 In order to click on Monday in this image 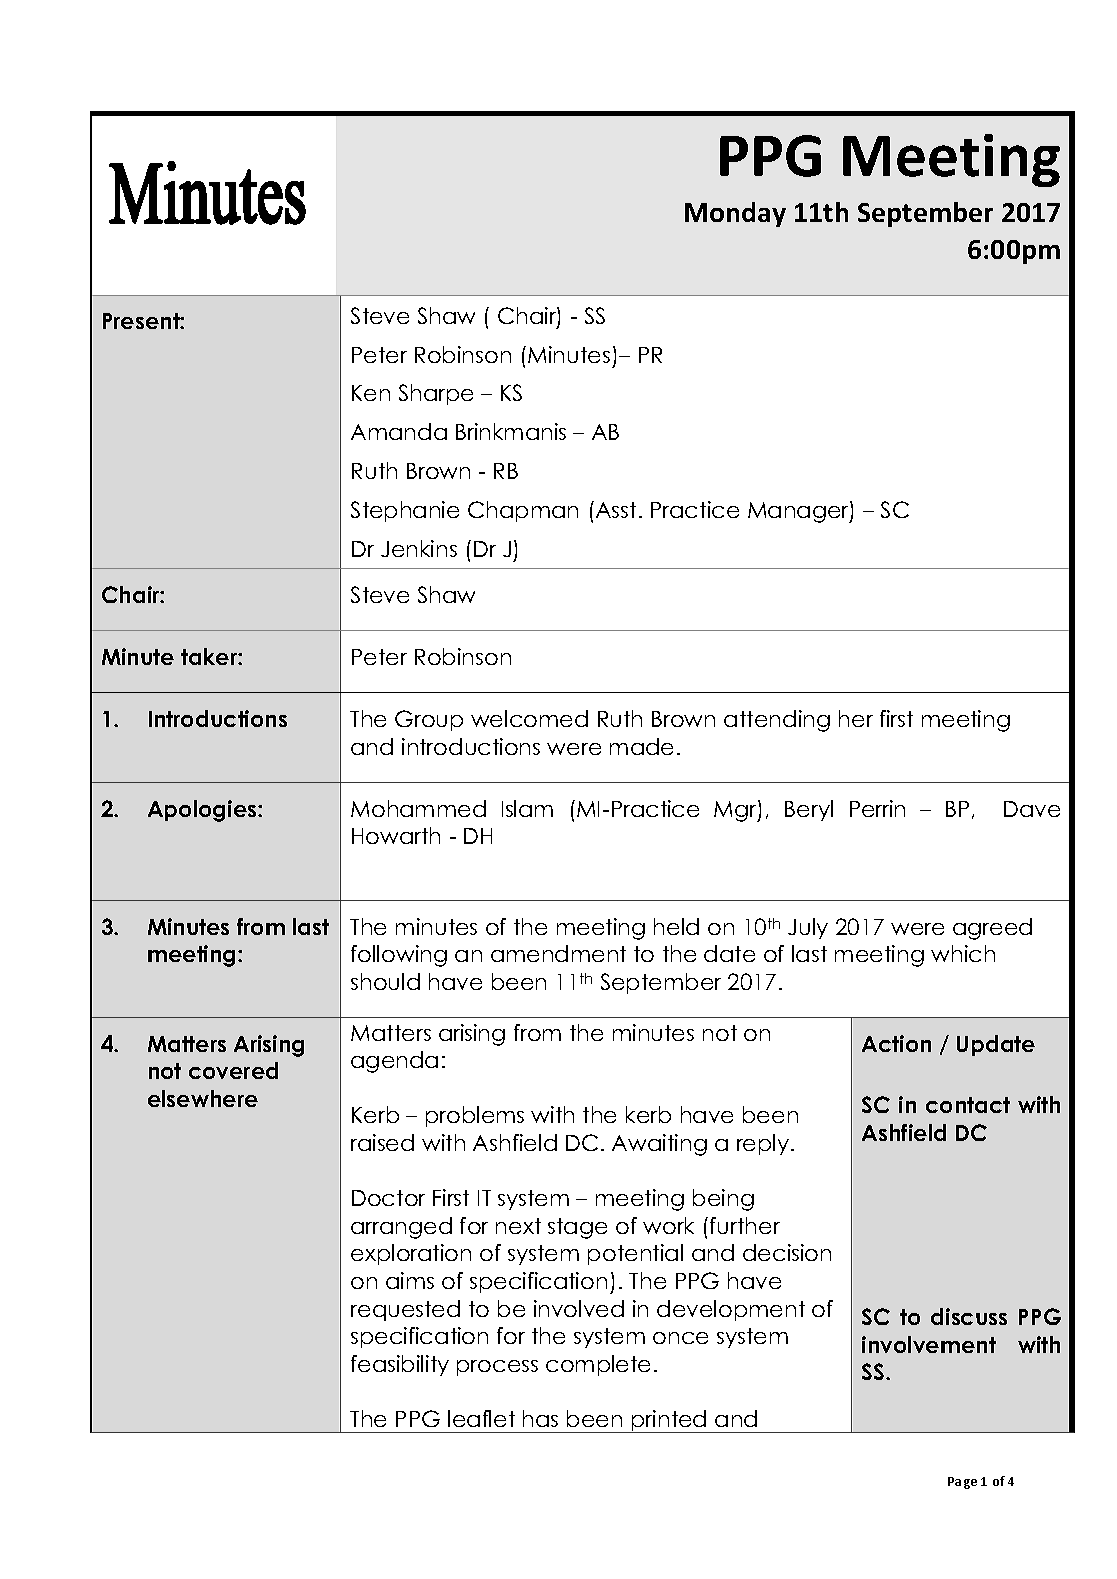, I will do `click(735, 214)`.
